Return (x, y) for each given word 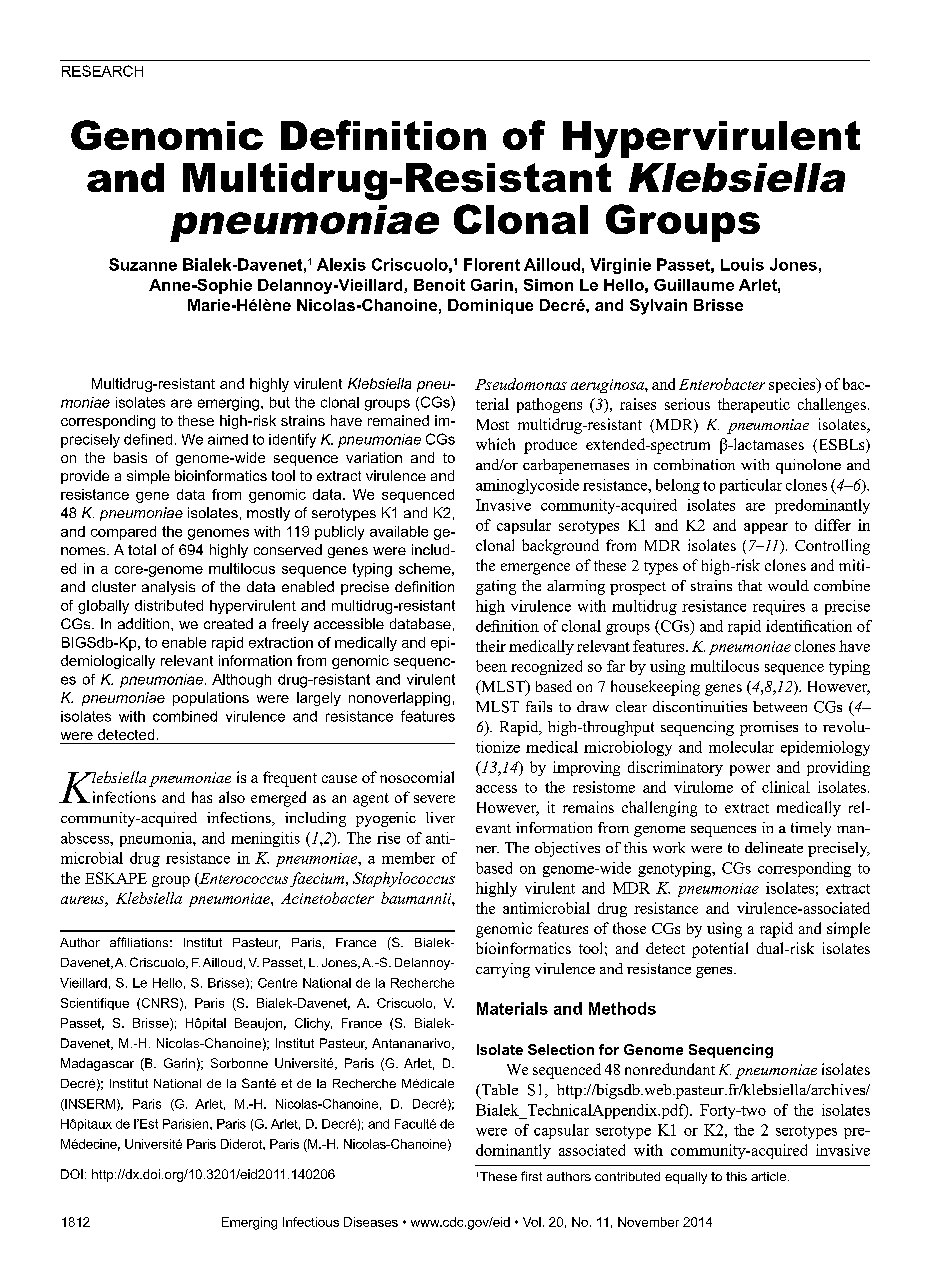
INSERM (89, 1105)
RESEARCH (102, 71)
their (491, 646)
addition (145, 623)
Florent (492, 264)
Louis (742, 264)
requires (779, 607)
